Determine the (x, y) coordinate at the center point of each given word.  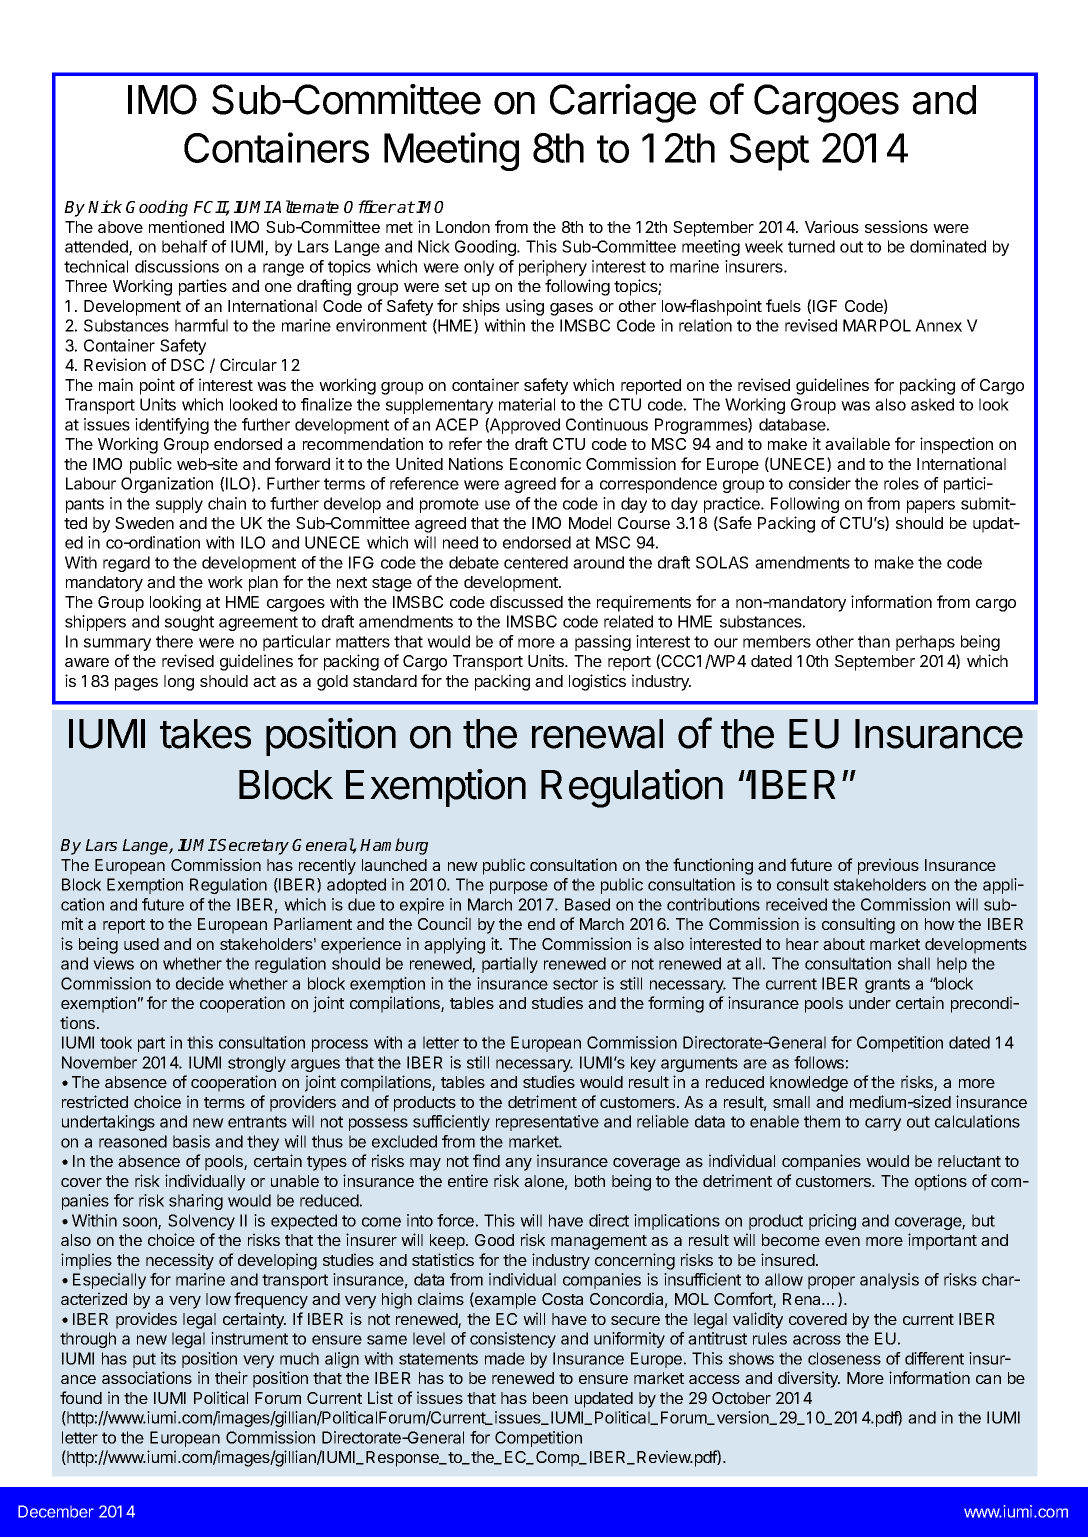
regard (126, 564)
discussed (526, 601)
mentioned (186, 226)
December (56, 1511)
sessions (896, 226)
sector (575, 984)
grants (887, 985)
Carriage (623, 103)
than (874, 641)
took (116, 1042)
